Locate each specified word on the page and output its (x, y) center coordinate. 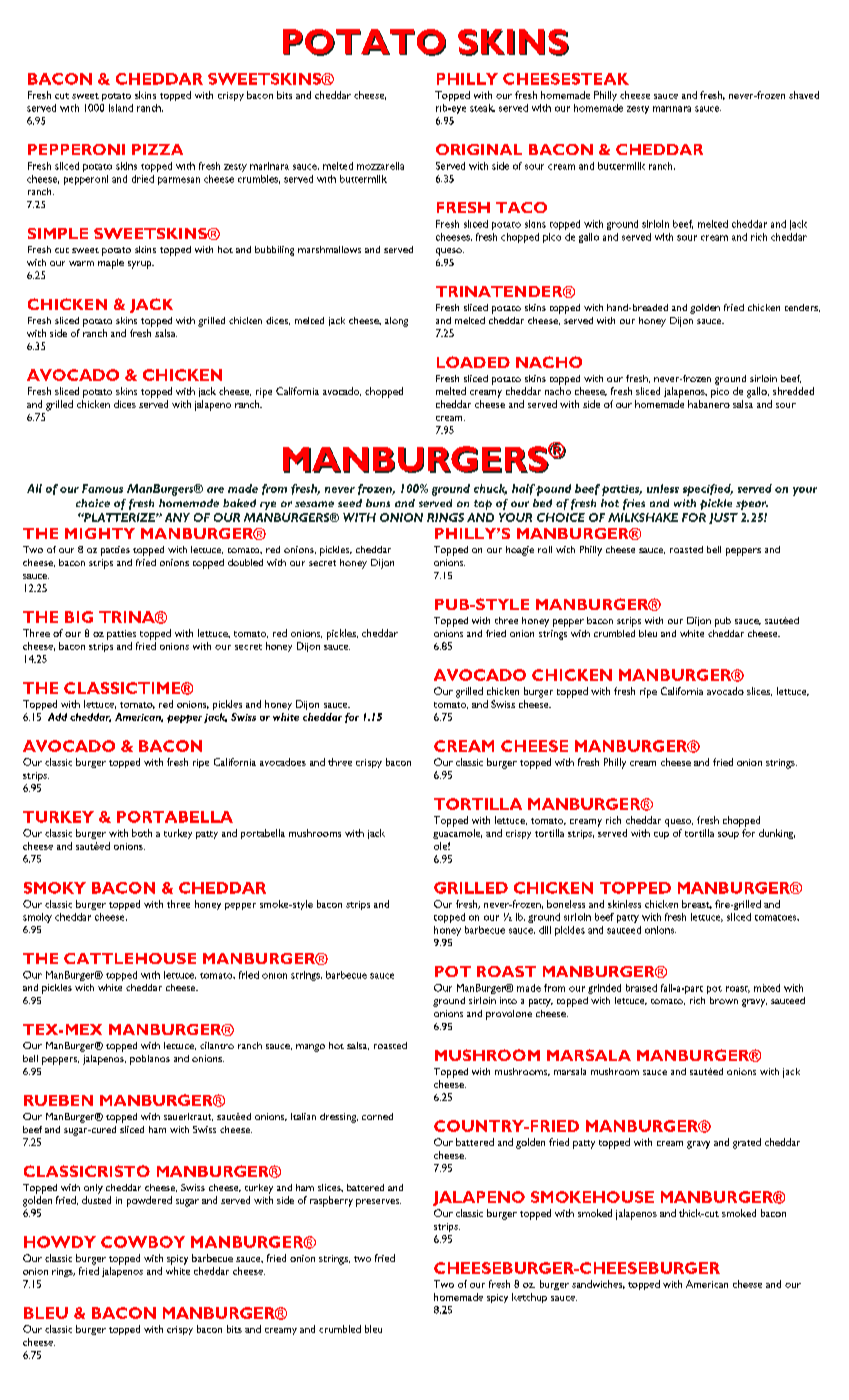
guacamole (457, 834)
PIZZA (157, 149)
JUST (723, 518)
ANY (177, 517)
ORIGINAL (479, 149)
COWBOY (143, 1242)
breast (697, 904)
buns (378, 503)
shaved (804, 95)
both (142, 833)
